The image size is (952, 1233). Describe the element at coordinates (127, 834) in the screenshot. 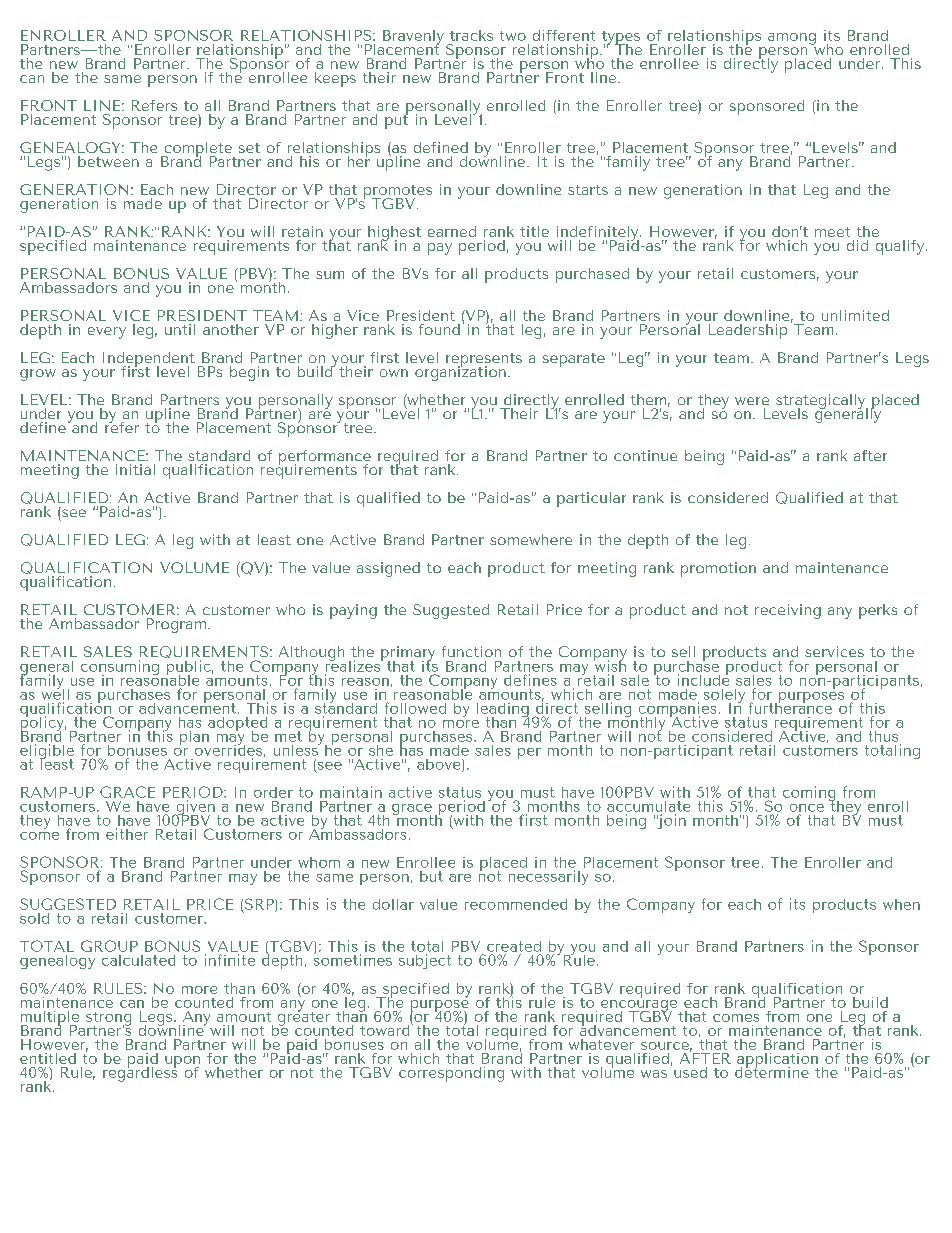

I see `either` at that location.
